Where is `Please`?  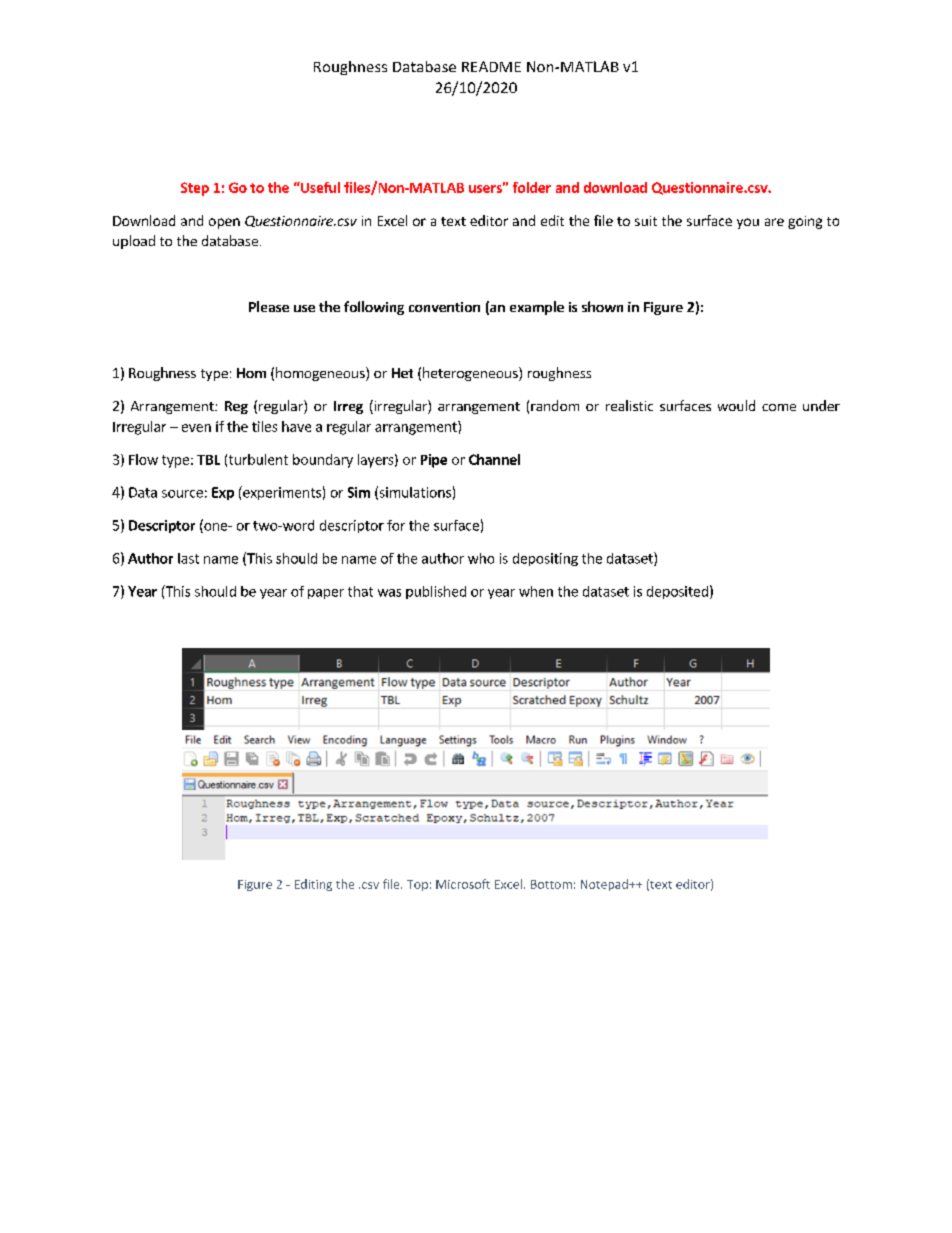
Please is located at coordinates (269, 306).
